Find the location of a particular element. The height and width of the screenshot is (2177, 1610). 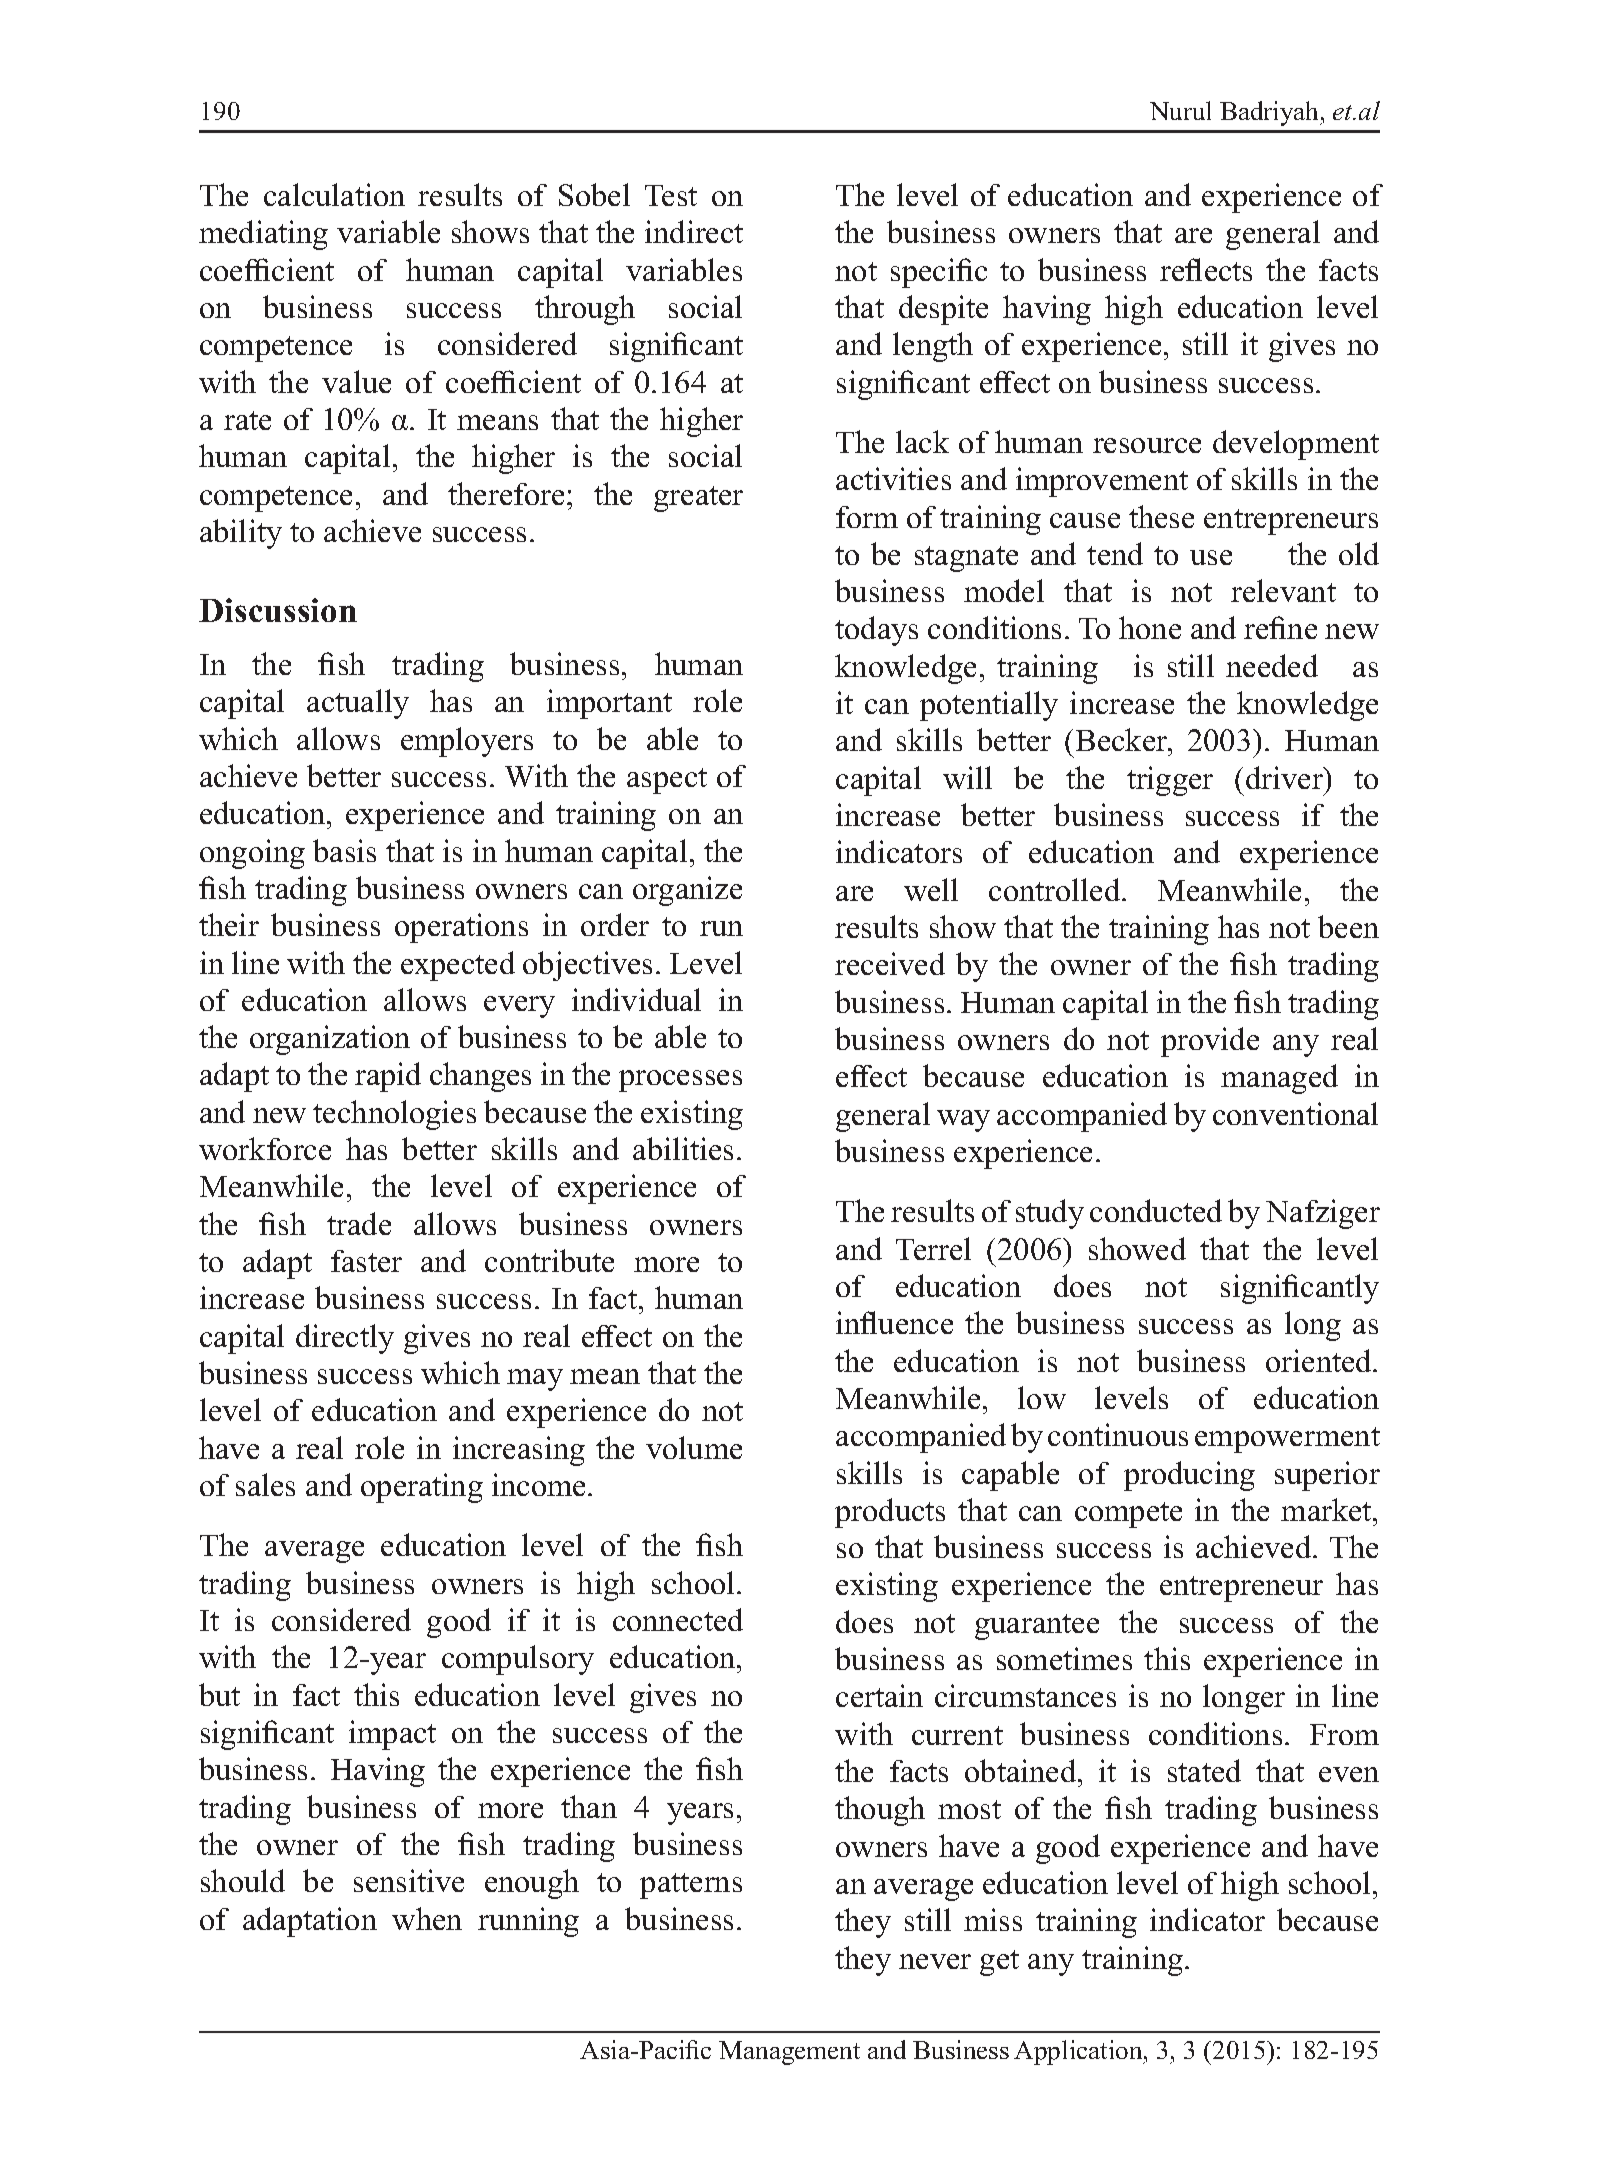

Application is located at coordinates (1079, 2052).
